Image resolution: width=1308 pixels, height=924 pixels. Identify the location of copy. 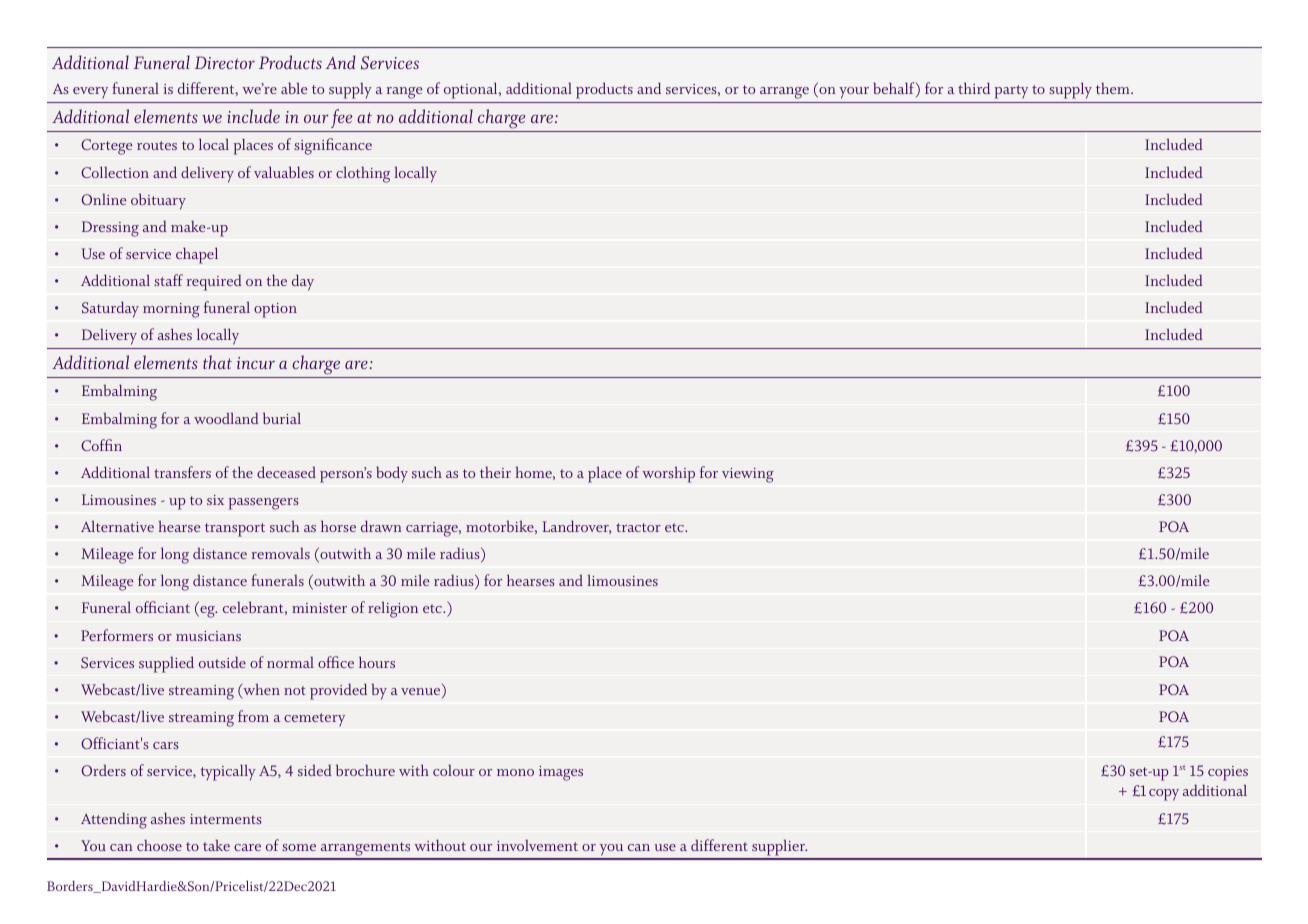
(1164, 795).
